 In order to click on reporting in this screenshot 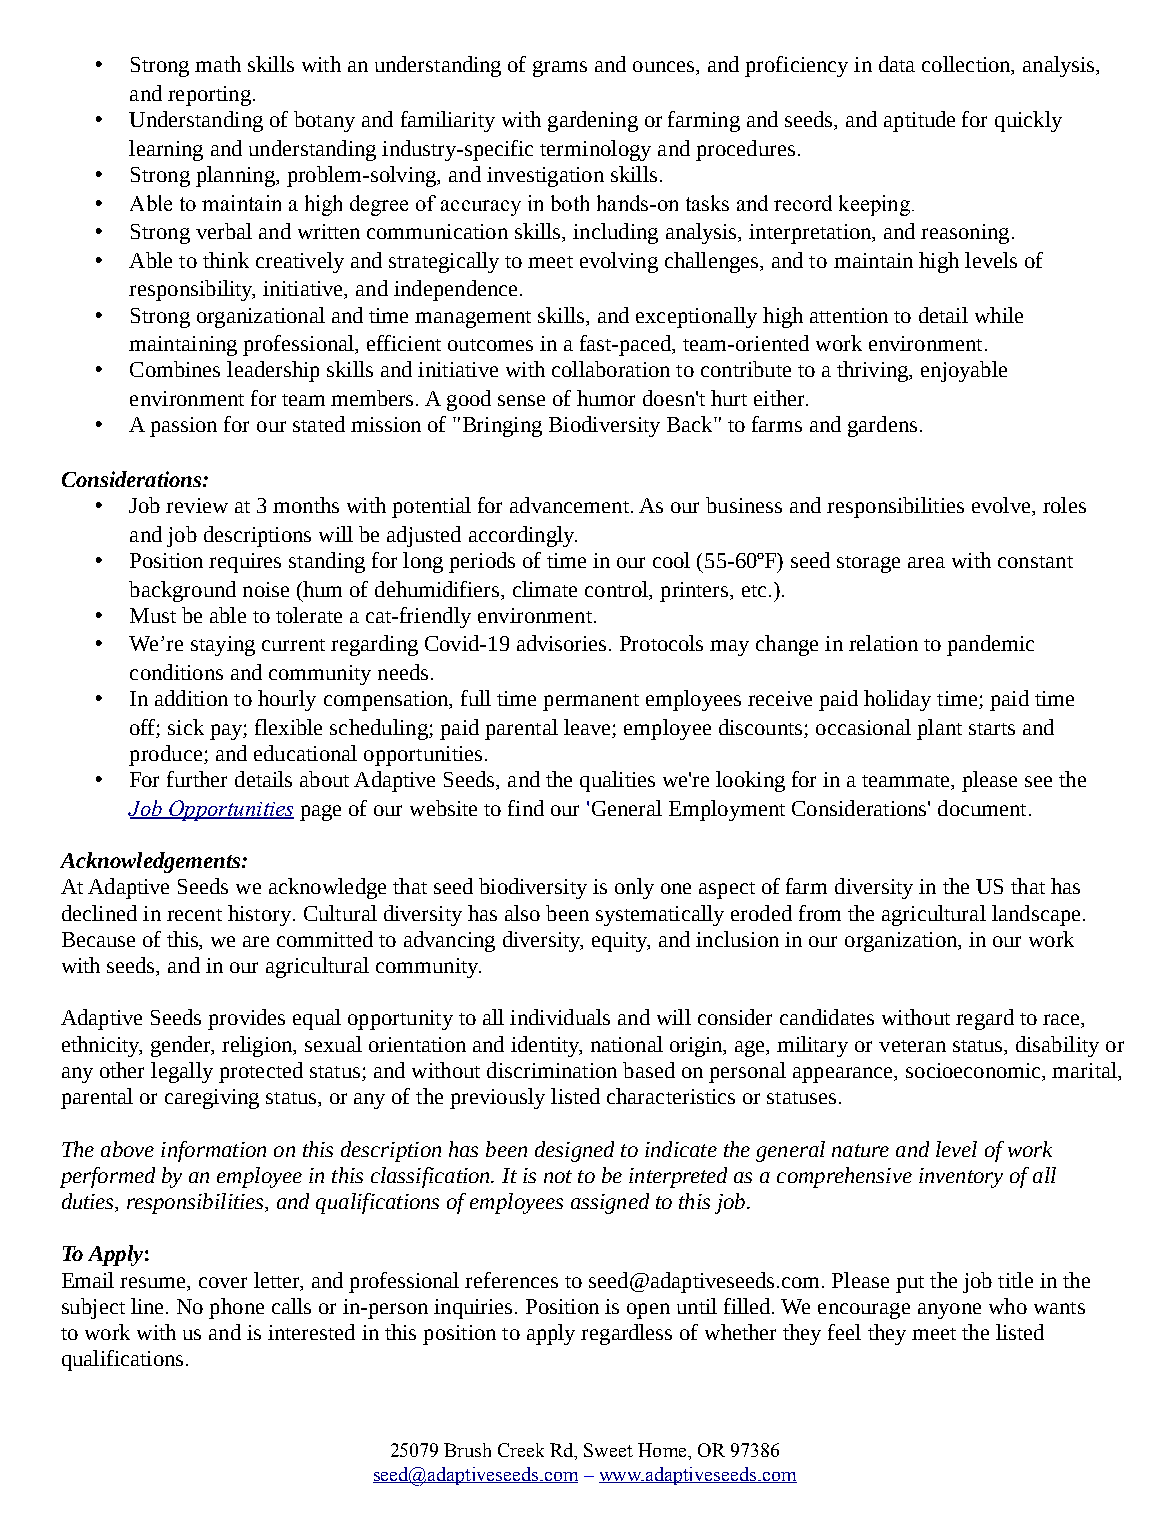, I will do `click(209, 96)`.
